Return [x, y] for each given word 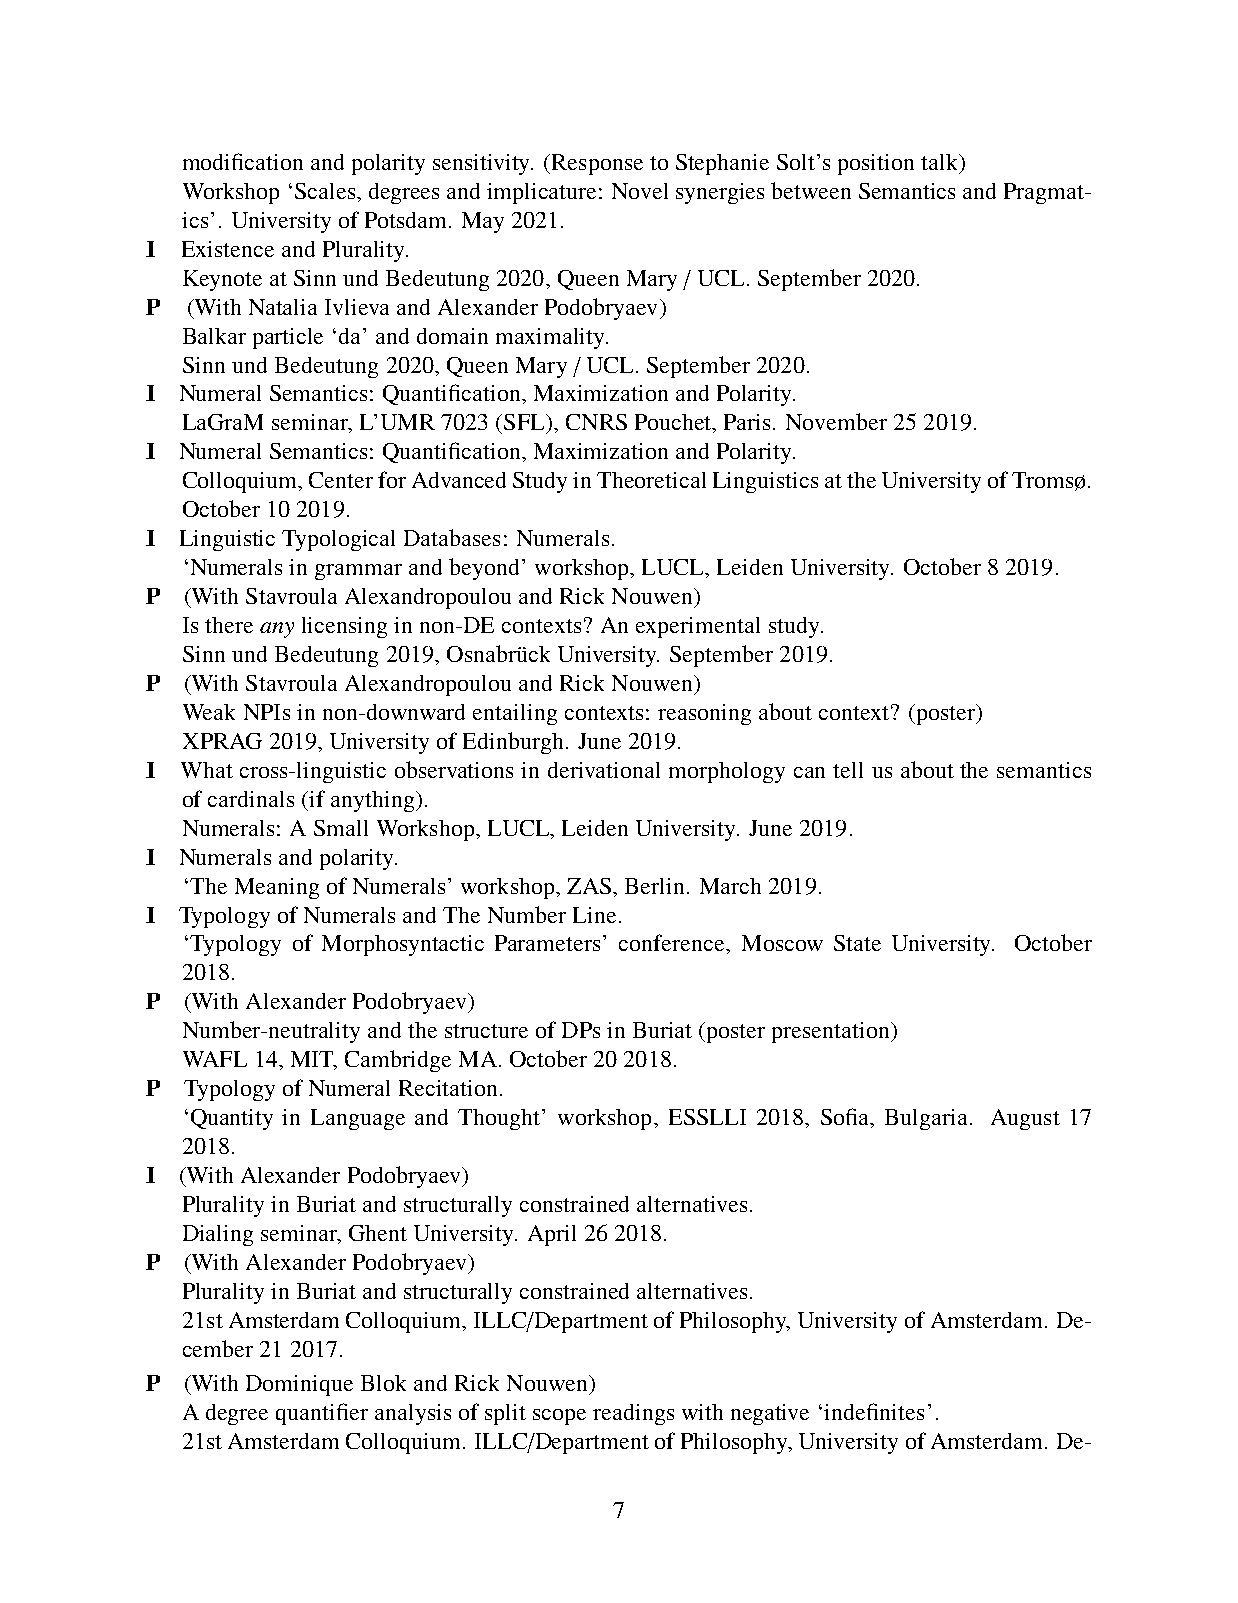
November [836, 421]
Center [341, 480]
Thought [500, 1119]
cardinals [251, 799]
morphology [727, 772]
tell [848, 770]
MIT [313, 1060]
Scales [326, 191]
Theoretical [651, 480]
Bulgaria [926, 1119]
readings [633, 1414]
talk [941, 163]
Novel [640, 191]
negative [770, 1414]
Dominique [299, 1385]
